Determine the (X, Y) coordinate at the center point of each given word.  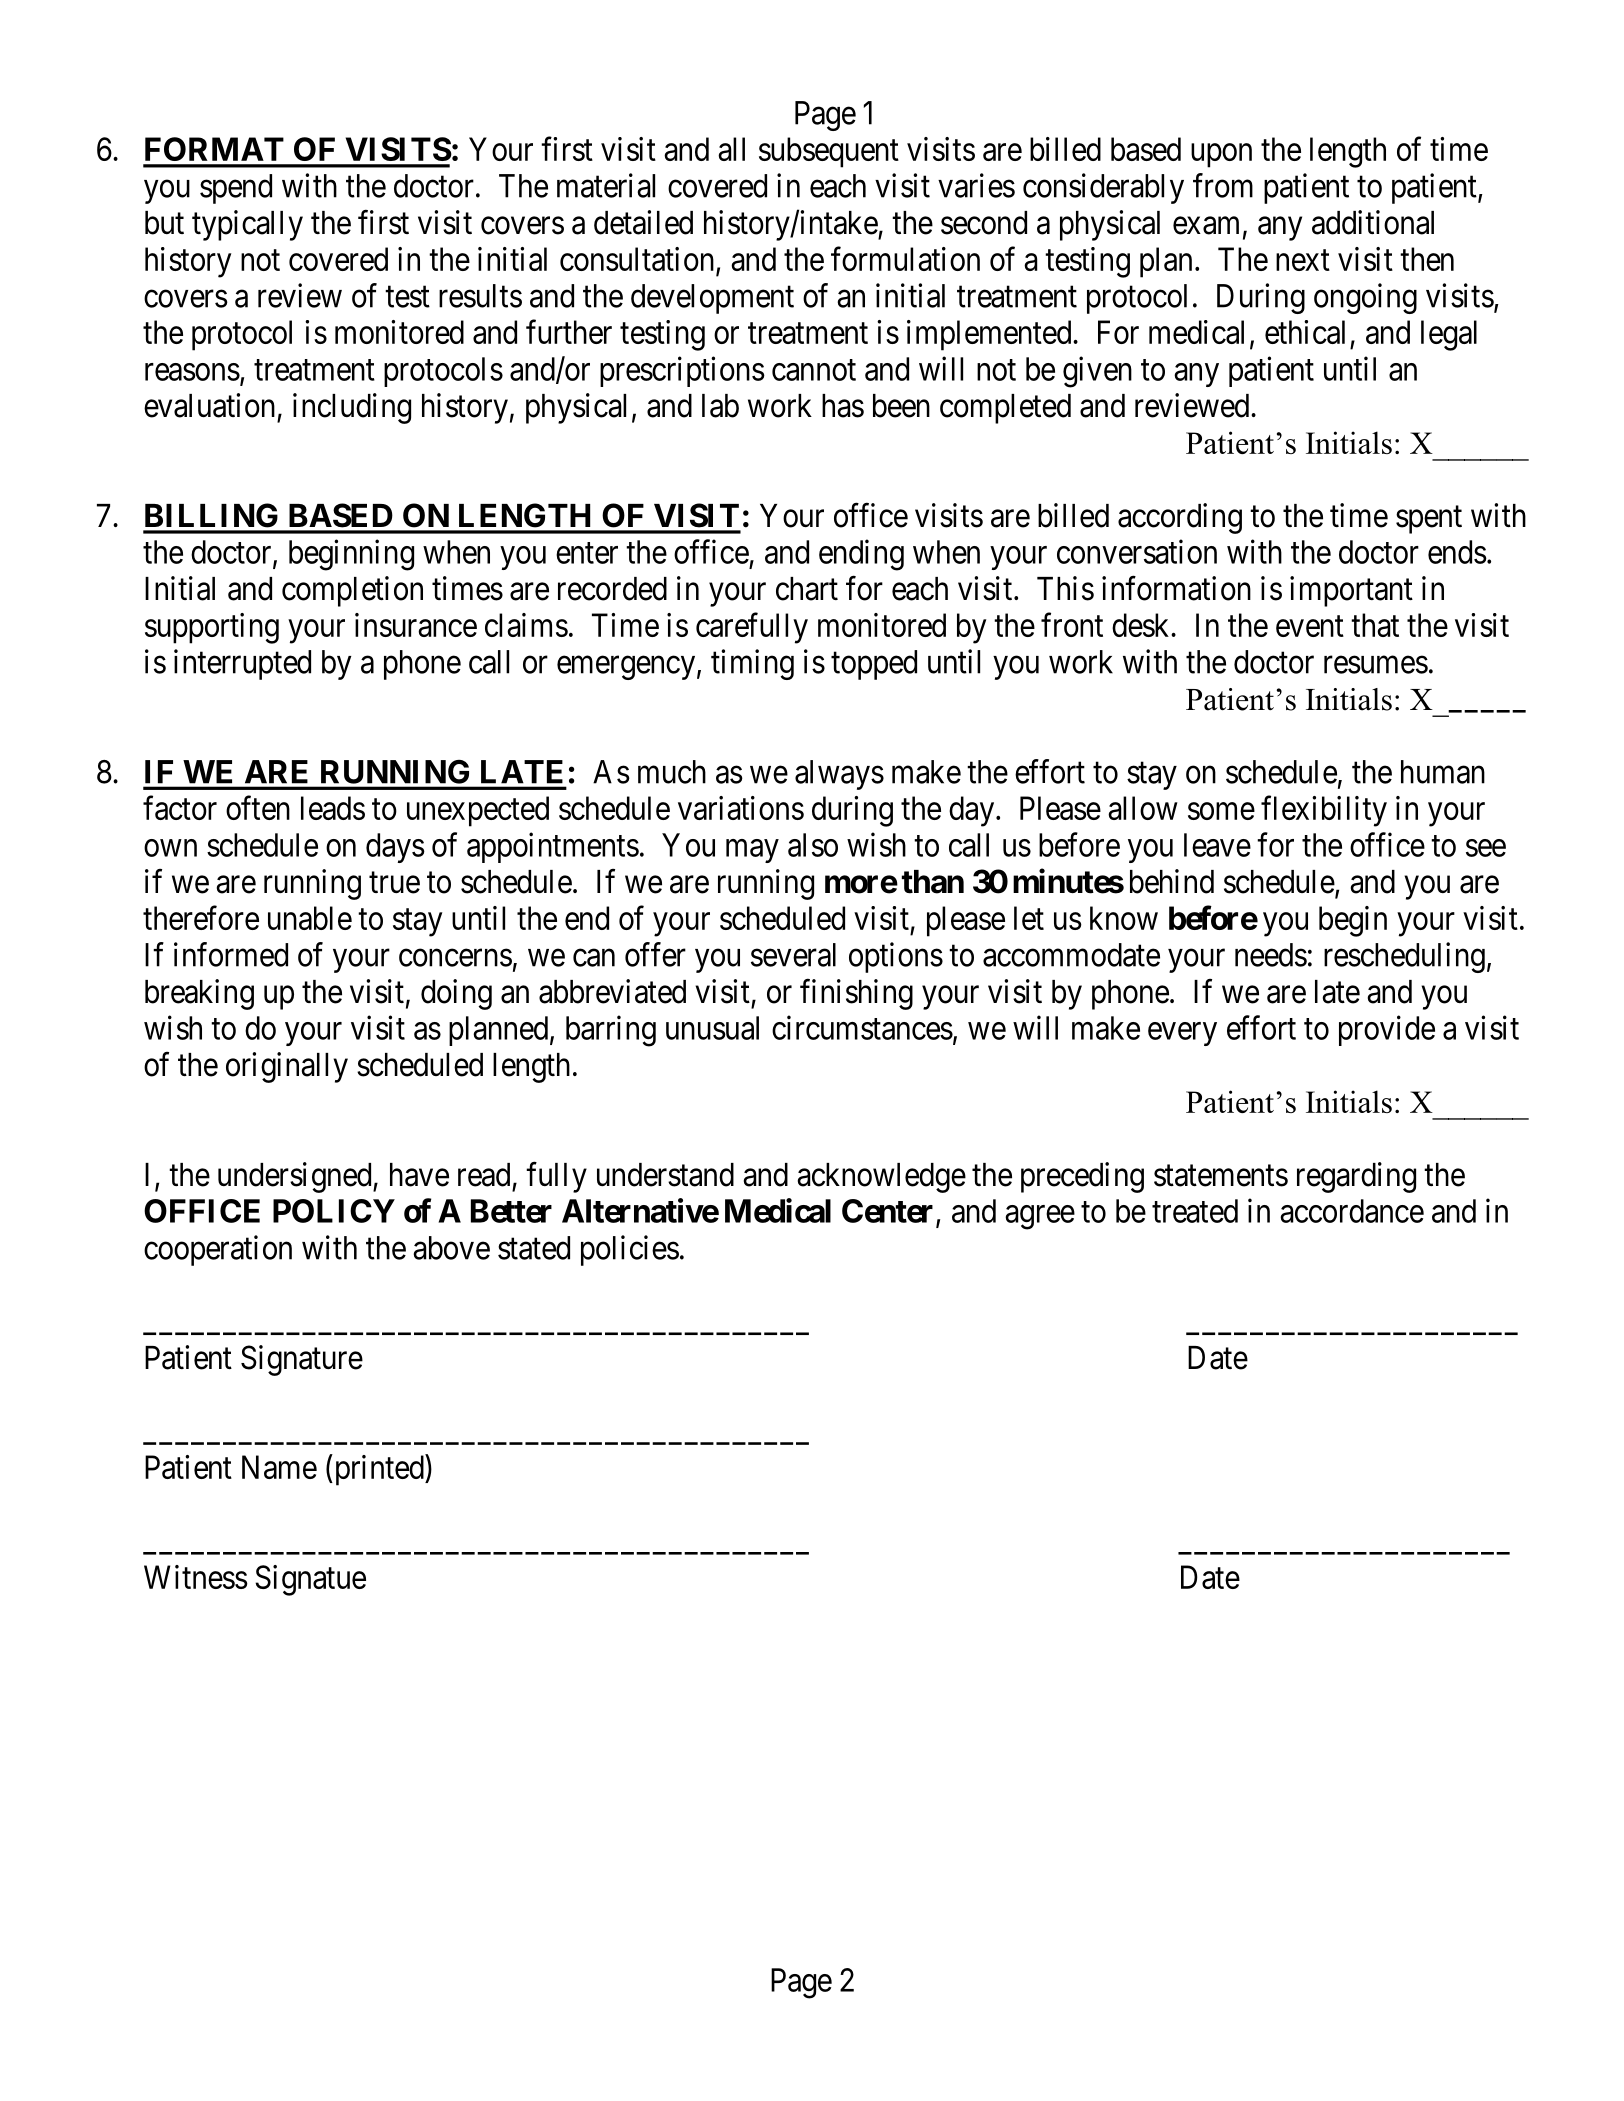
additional (1373, 222)
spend (236, 189)
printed (379, 1470)
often (258, 808)
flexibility (1324, 811)
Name (279, 1467)
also (813, 845)
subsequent (829, 152)
